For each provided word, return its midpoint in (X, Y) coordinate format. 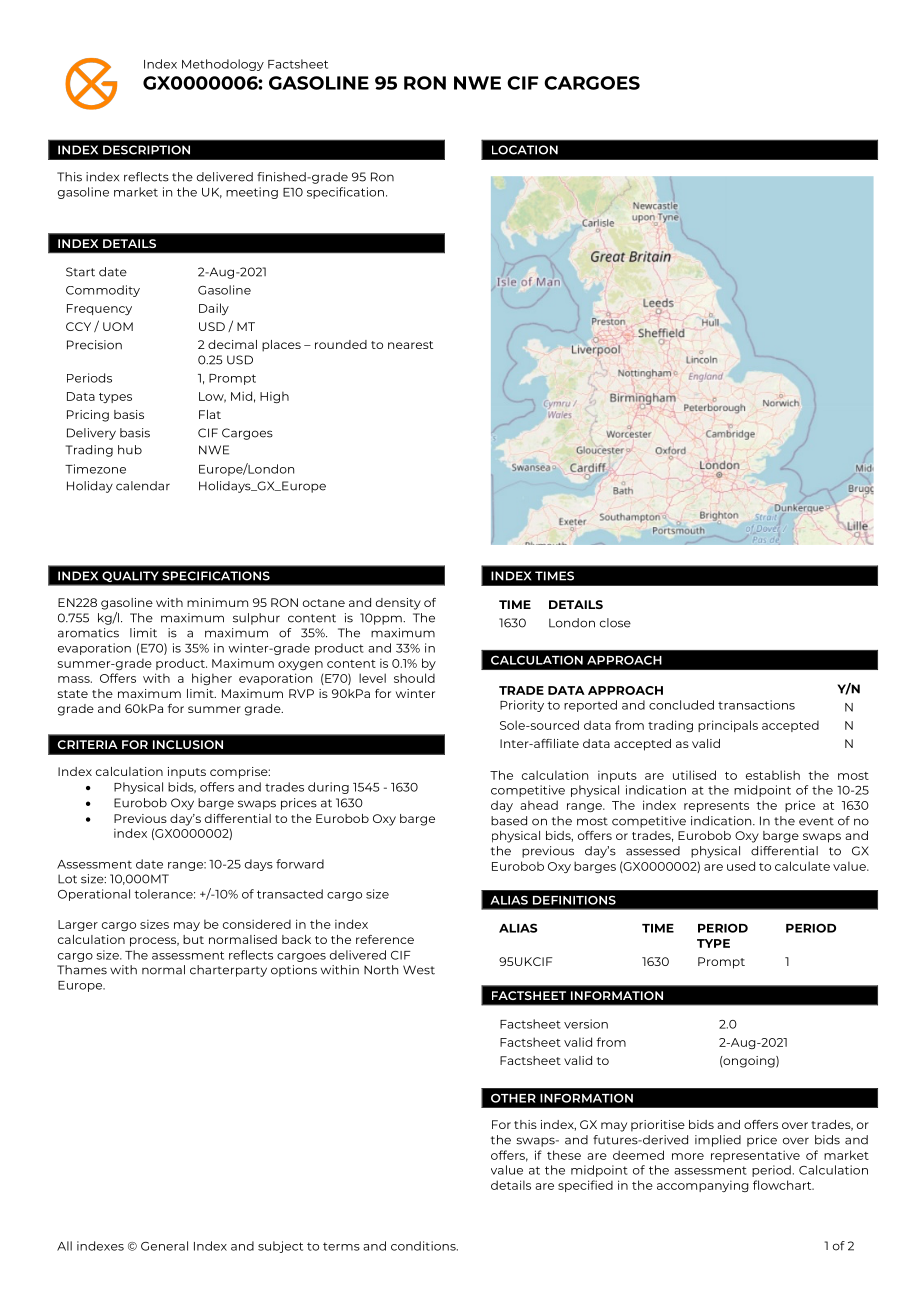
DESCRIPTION (146, 150)
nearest (410, 345)
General (164, 1246)
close (615, 623)
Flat (210, 414)
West (419, 970)
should (414, 678)
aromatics (88, 633)
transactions (756, 705)
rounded (341, 344)
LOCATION (525, 150)
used (741, 866)
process (154, 942)
